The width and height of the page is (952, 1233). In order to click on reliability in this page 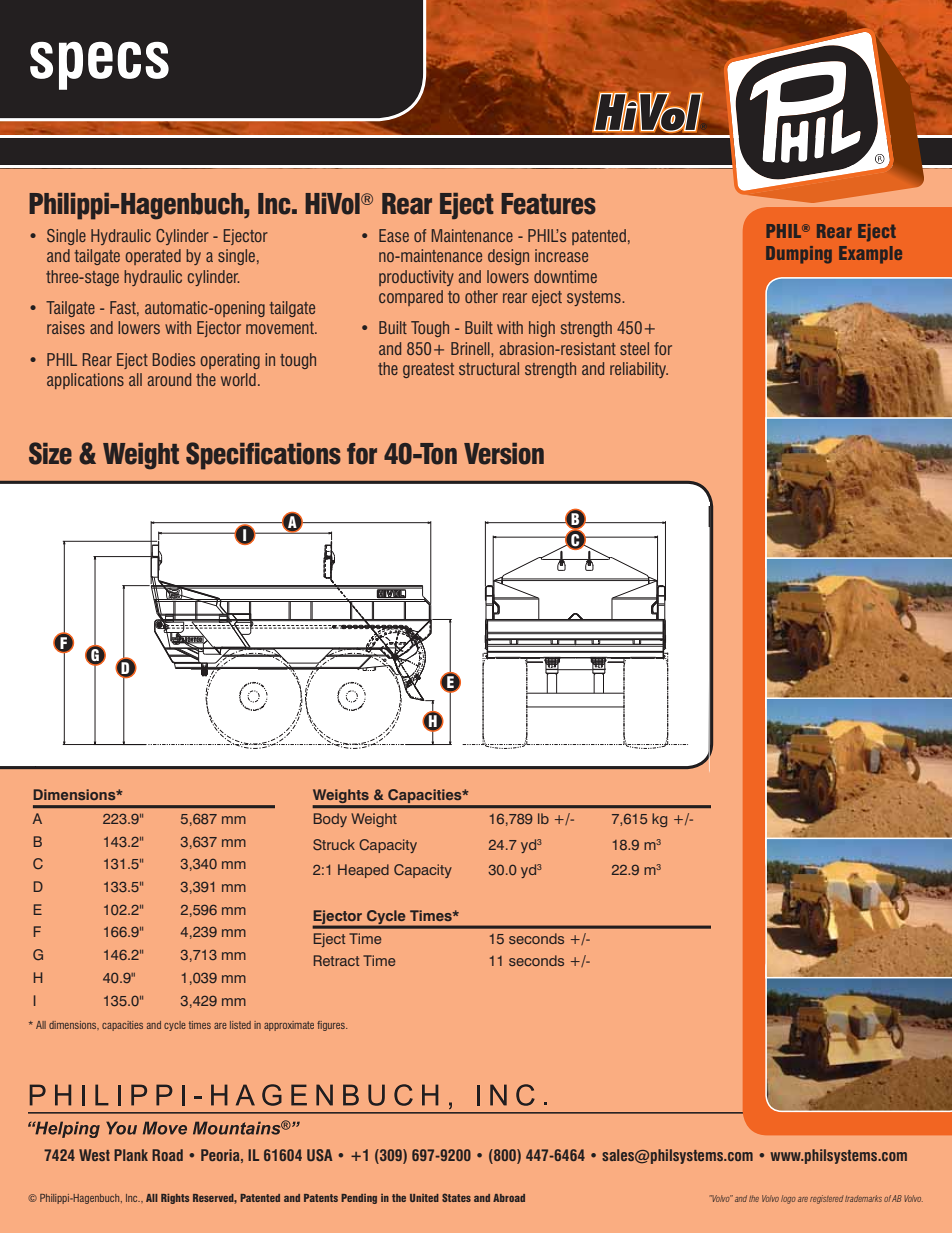, I will do `click(639, 370)`.
